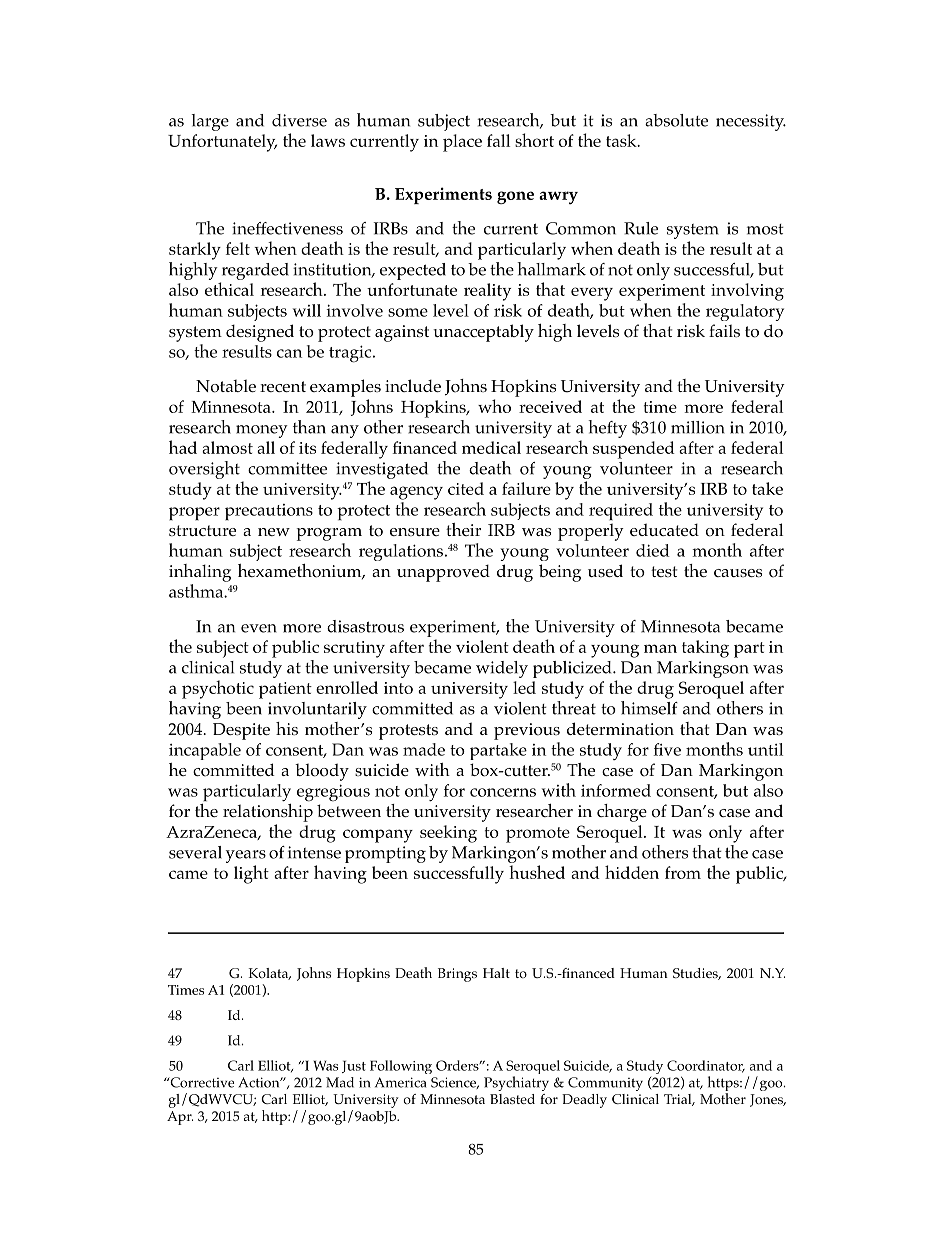 The width and height of the screenshot is (952, 1233). What do you see at coordinates (462, 143) in the screenshot?
I see `place` at bounding box center [462, 143].
